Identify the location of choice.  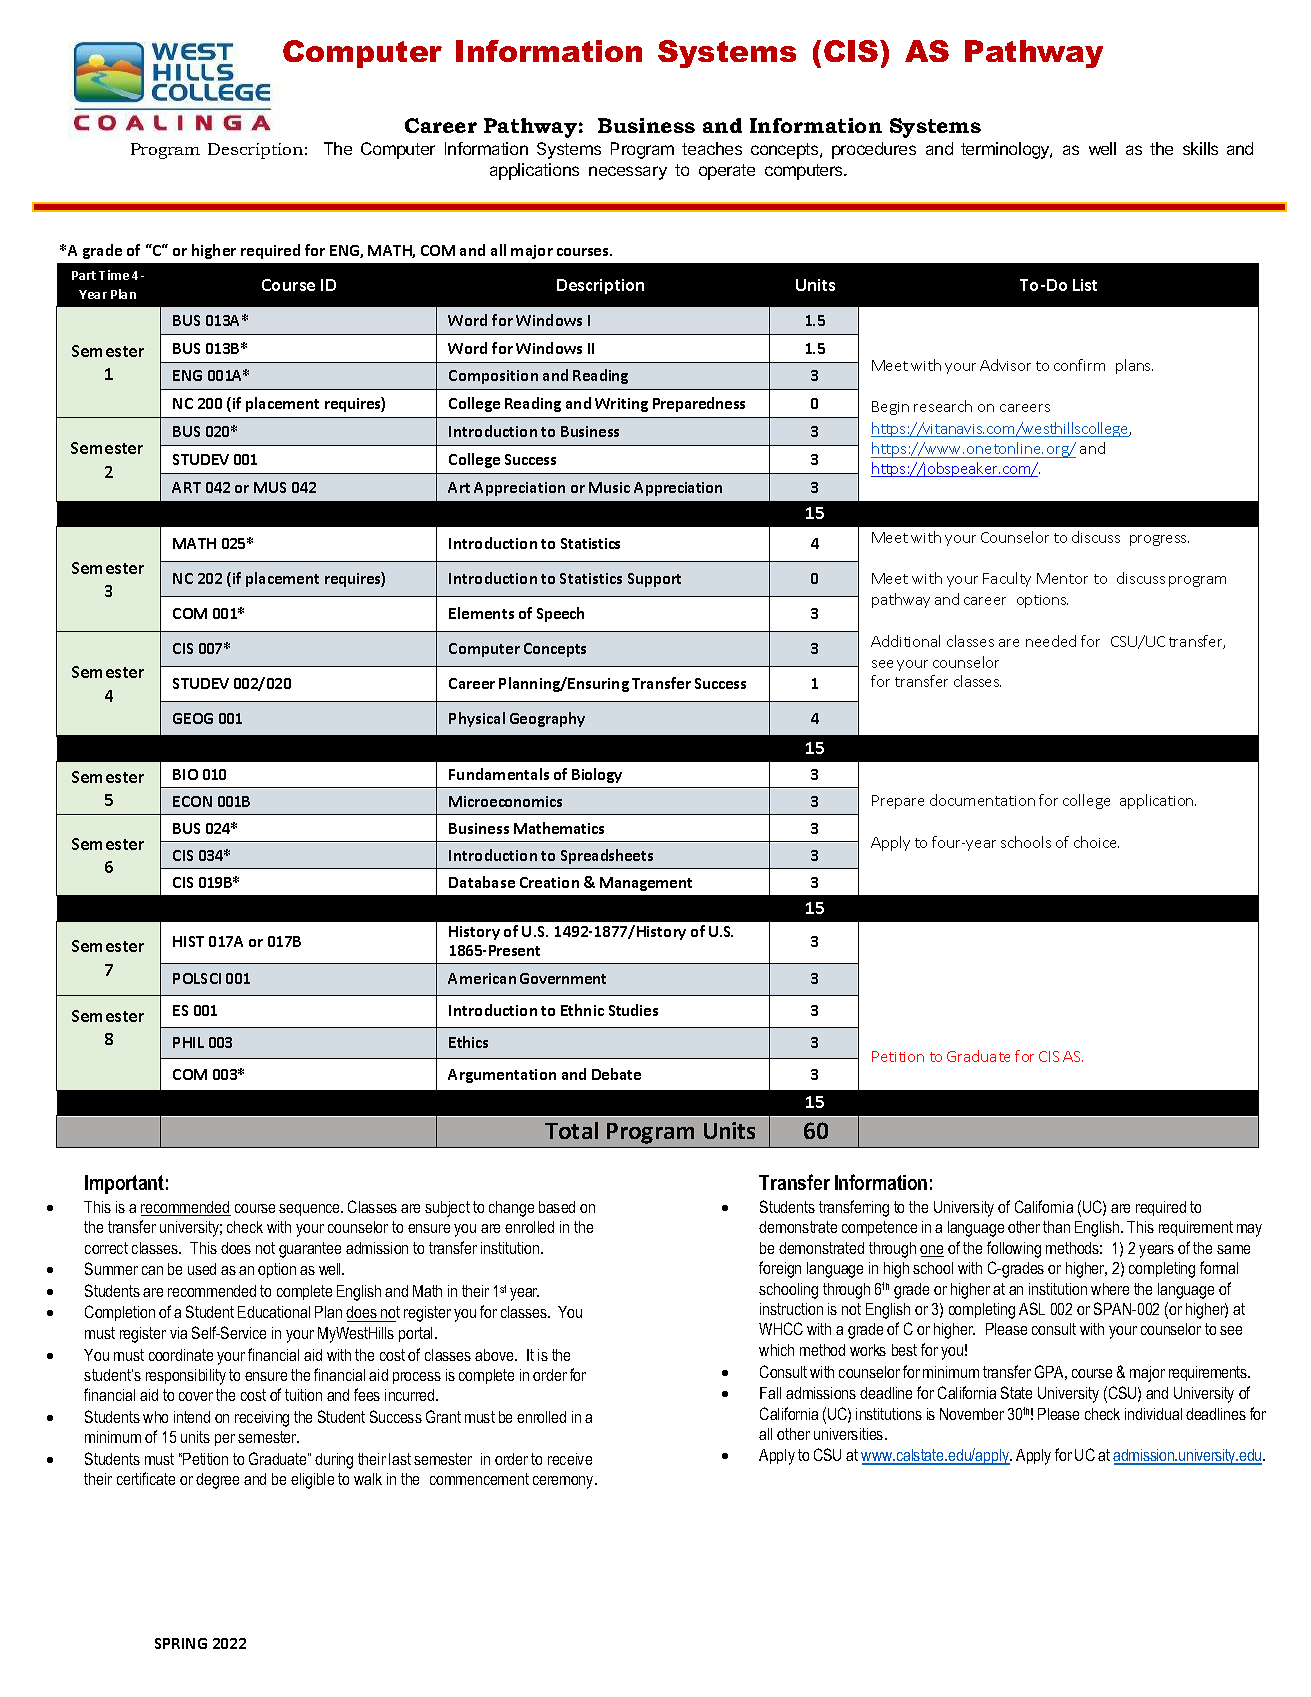
(1096, 842).
